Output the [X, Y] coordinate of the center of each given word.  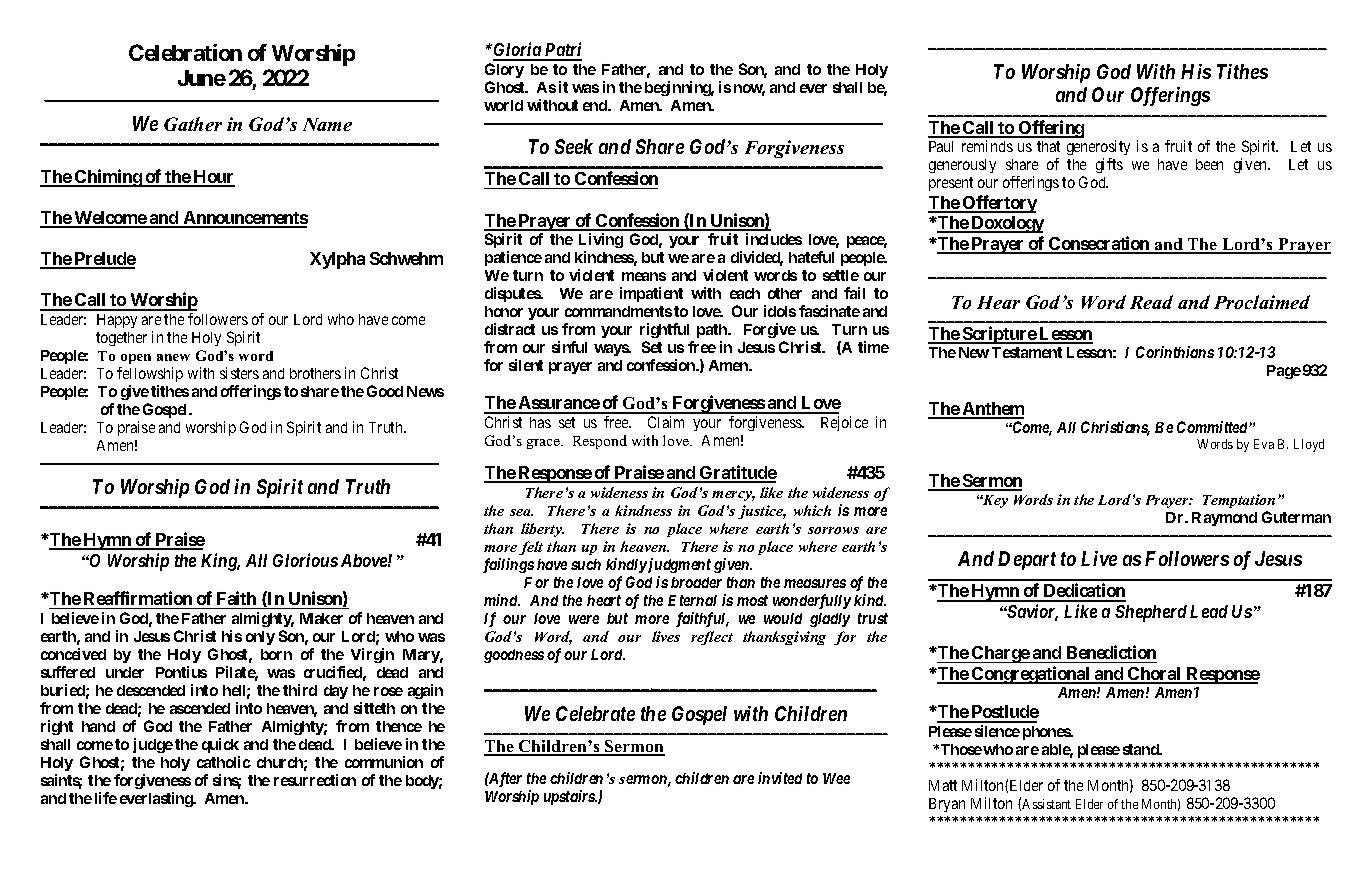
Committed [1213, 427]
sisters [239, 373]
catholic [224, 762]
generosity [1098, 147]
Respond [600, 442]
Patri [562, 51]
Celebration [185, 52]
